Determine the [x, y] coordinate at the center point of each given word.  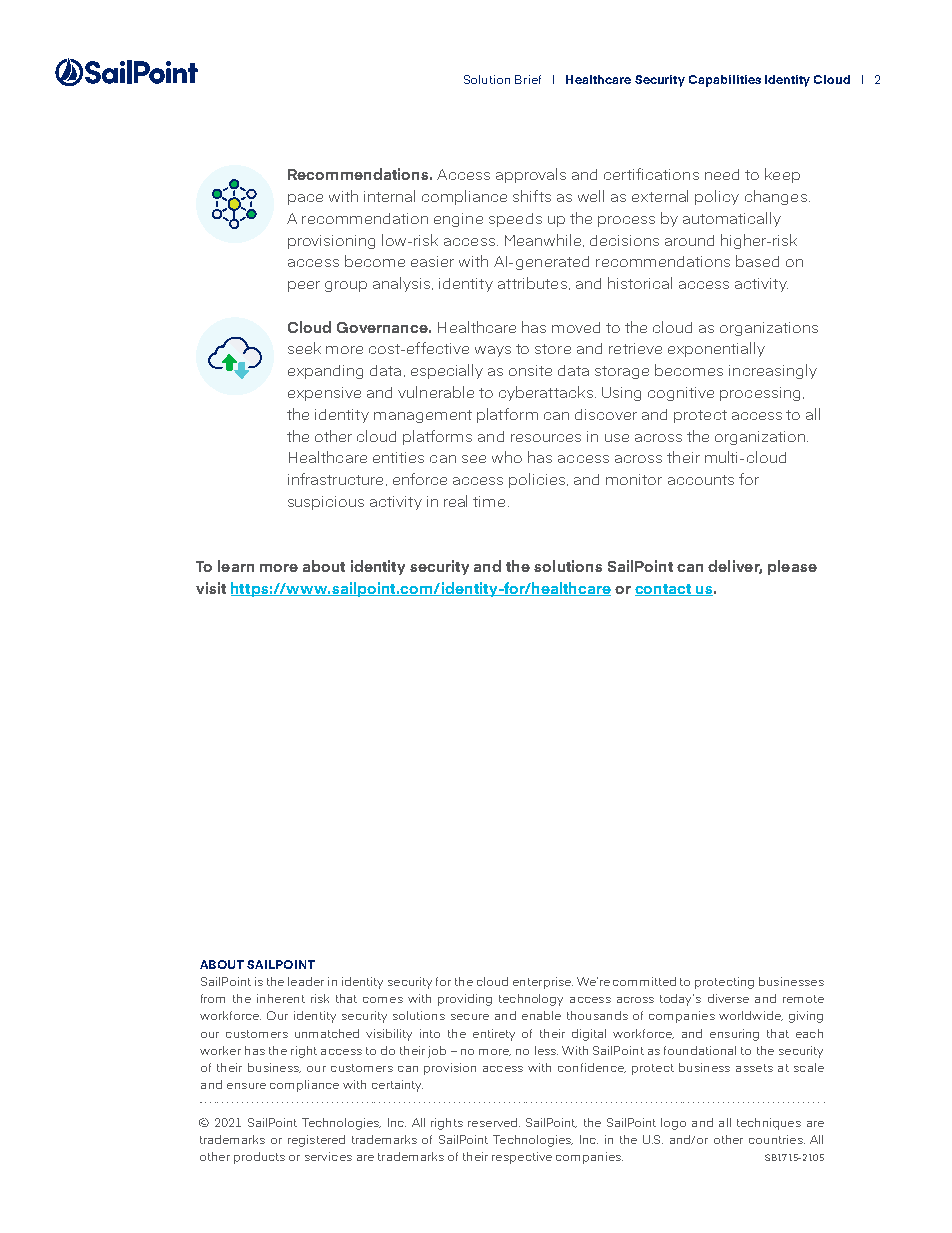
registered [316, 1141]
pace [305, 199]
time [489, 501]
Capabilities [725, 81]
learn [236, 566]
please [792, 567]
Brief [528, 79]
